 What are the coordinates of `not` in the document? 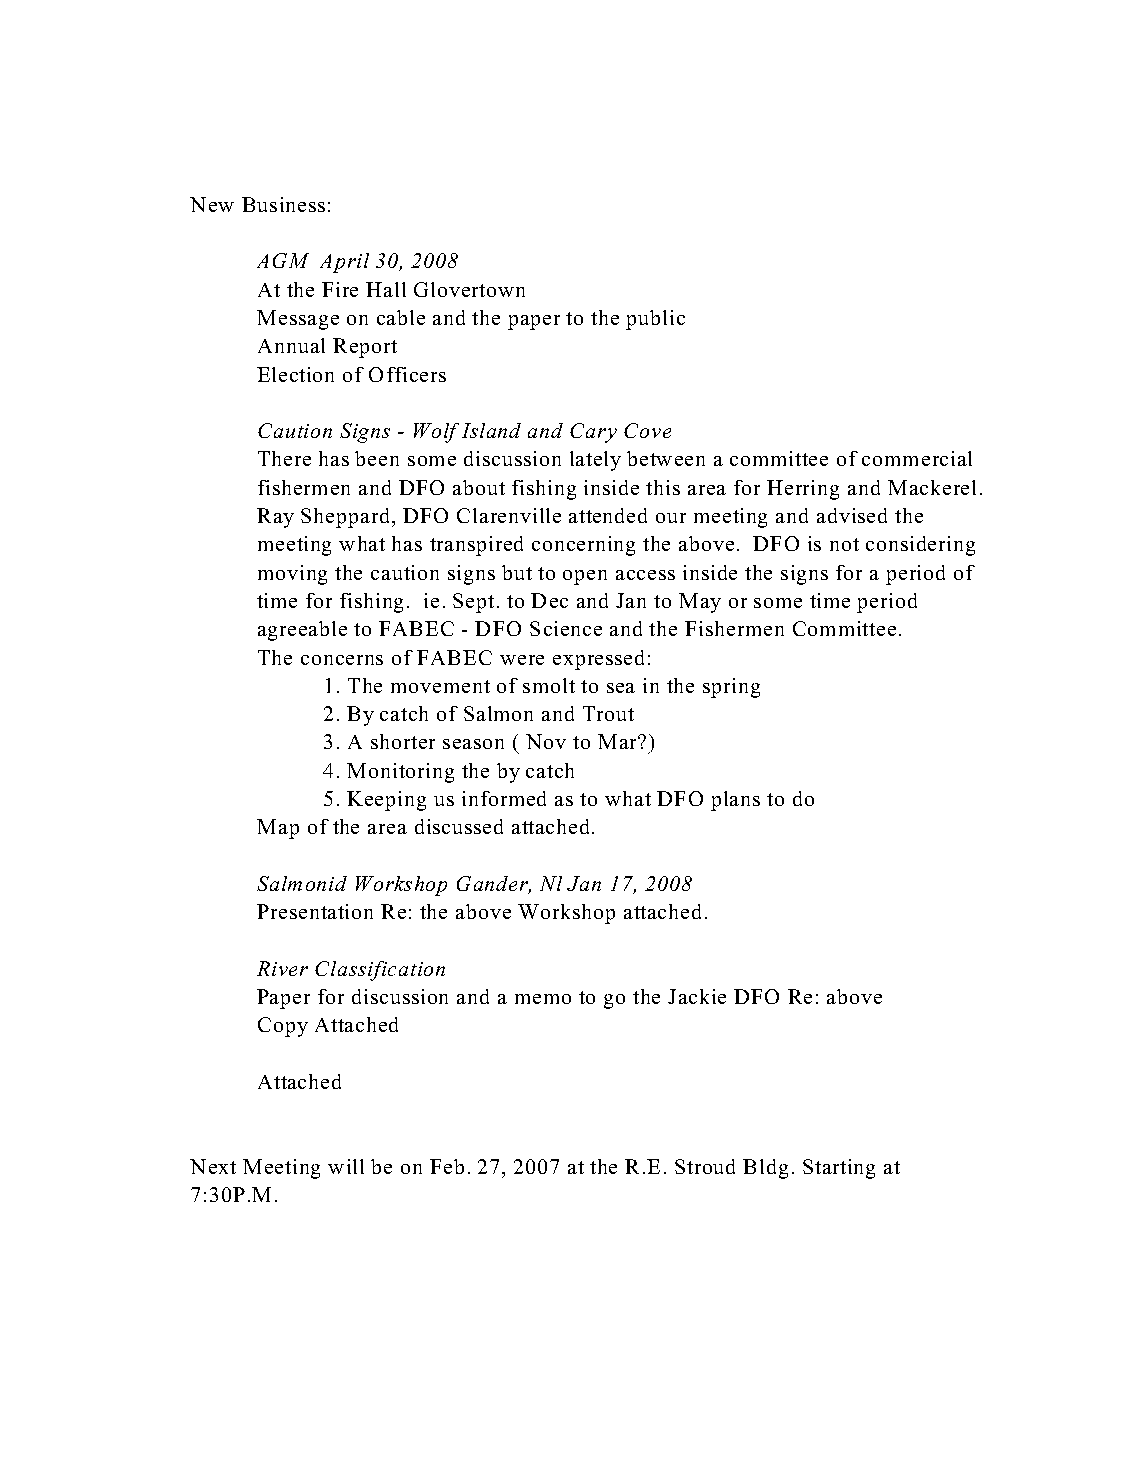 It's located at (844, 544).
